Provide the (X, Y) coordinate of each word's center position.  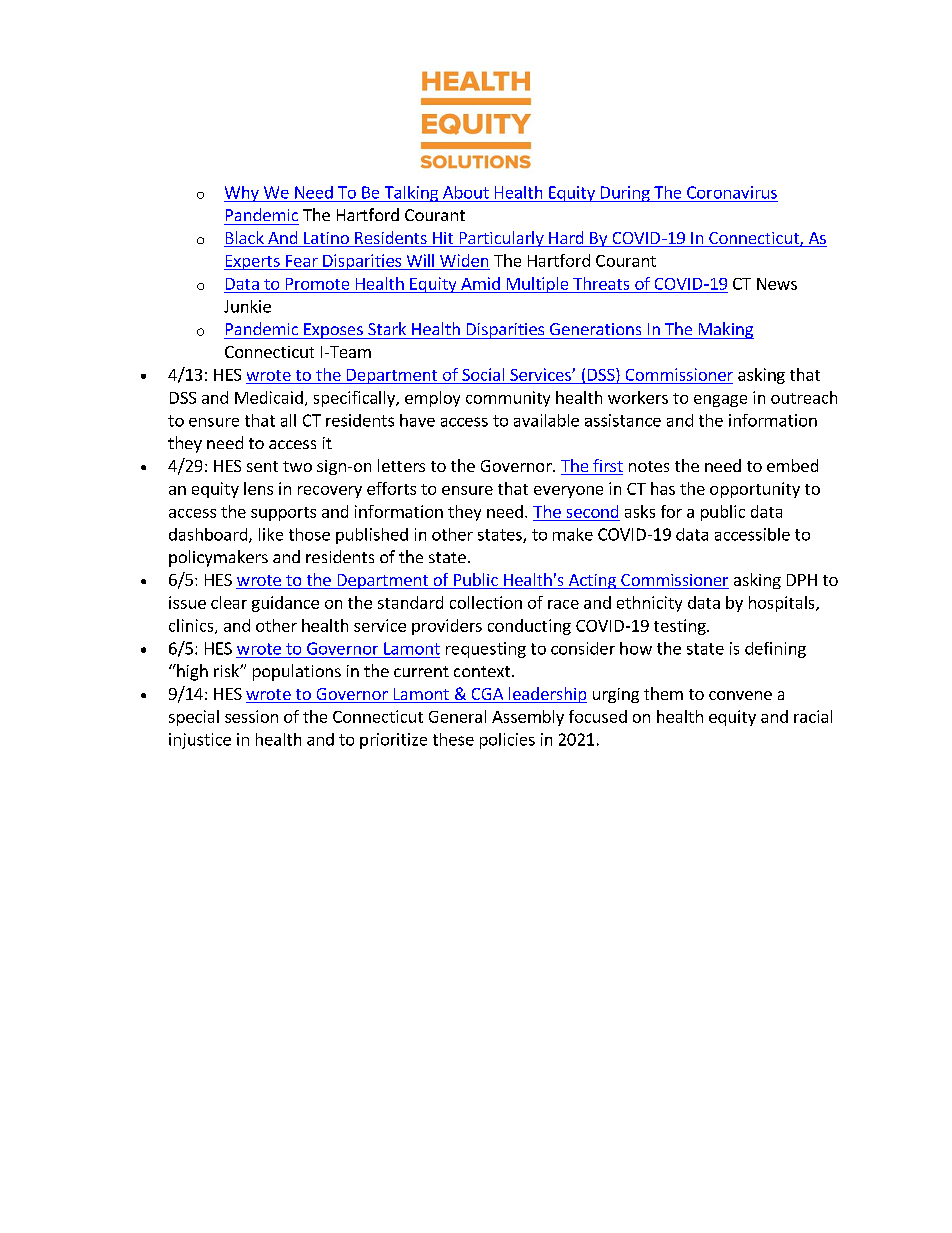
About (466, 192)
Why (242, 194)
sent (262, 466)
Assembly (528, 718)
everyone (568, 492)
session (251, 716)
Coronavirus (732, 192)
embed (792, 465)
